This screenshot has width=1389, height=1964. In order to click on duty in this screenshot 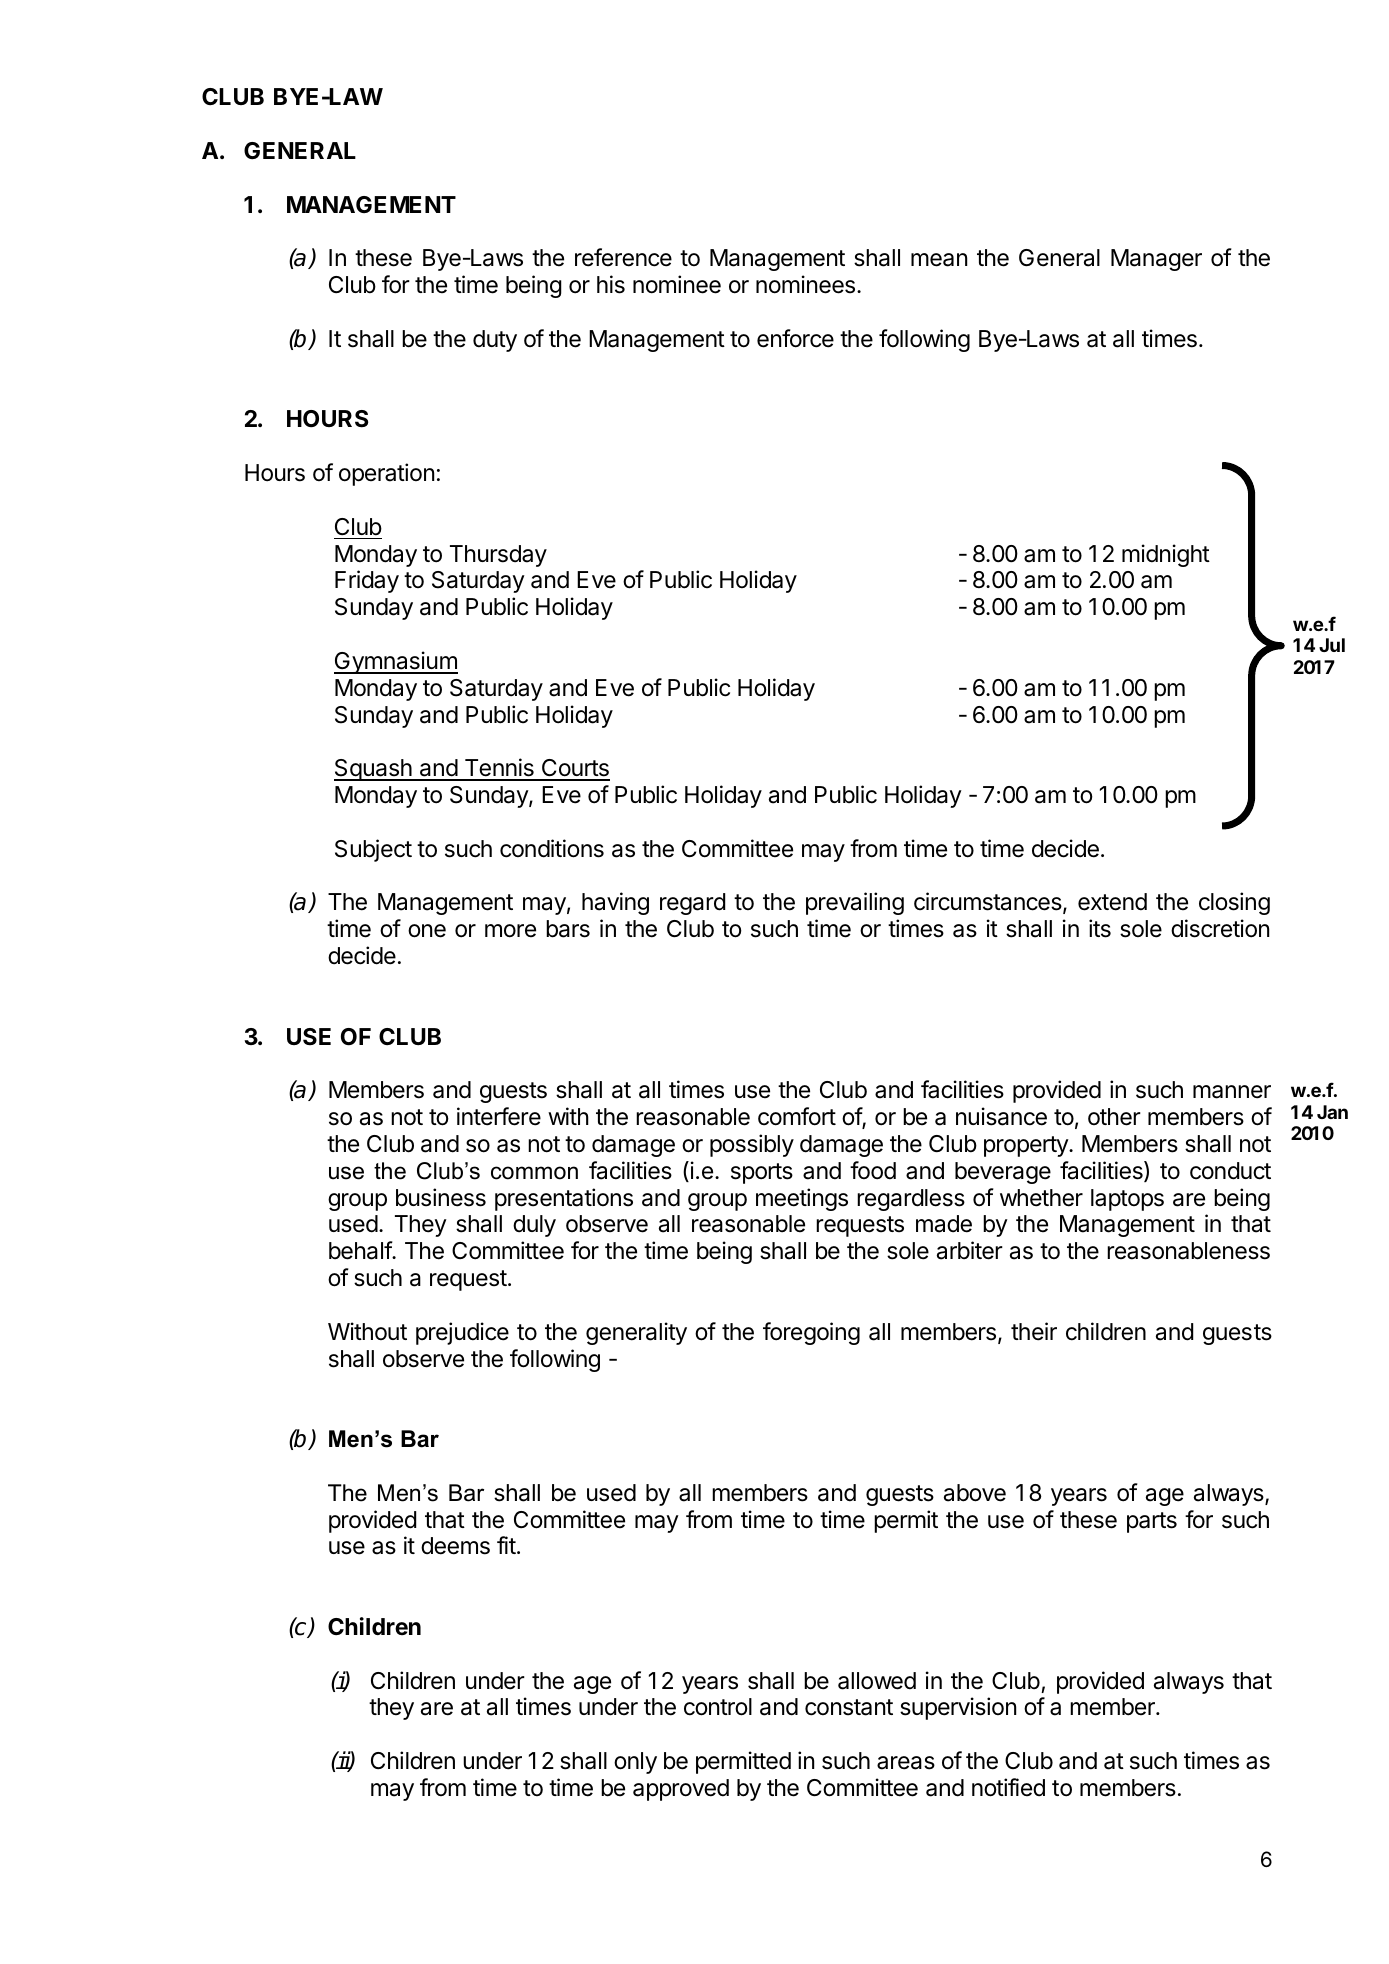, I will do `click(495, 341)`.
